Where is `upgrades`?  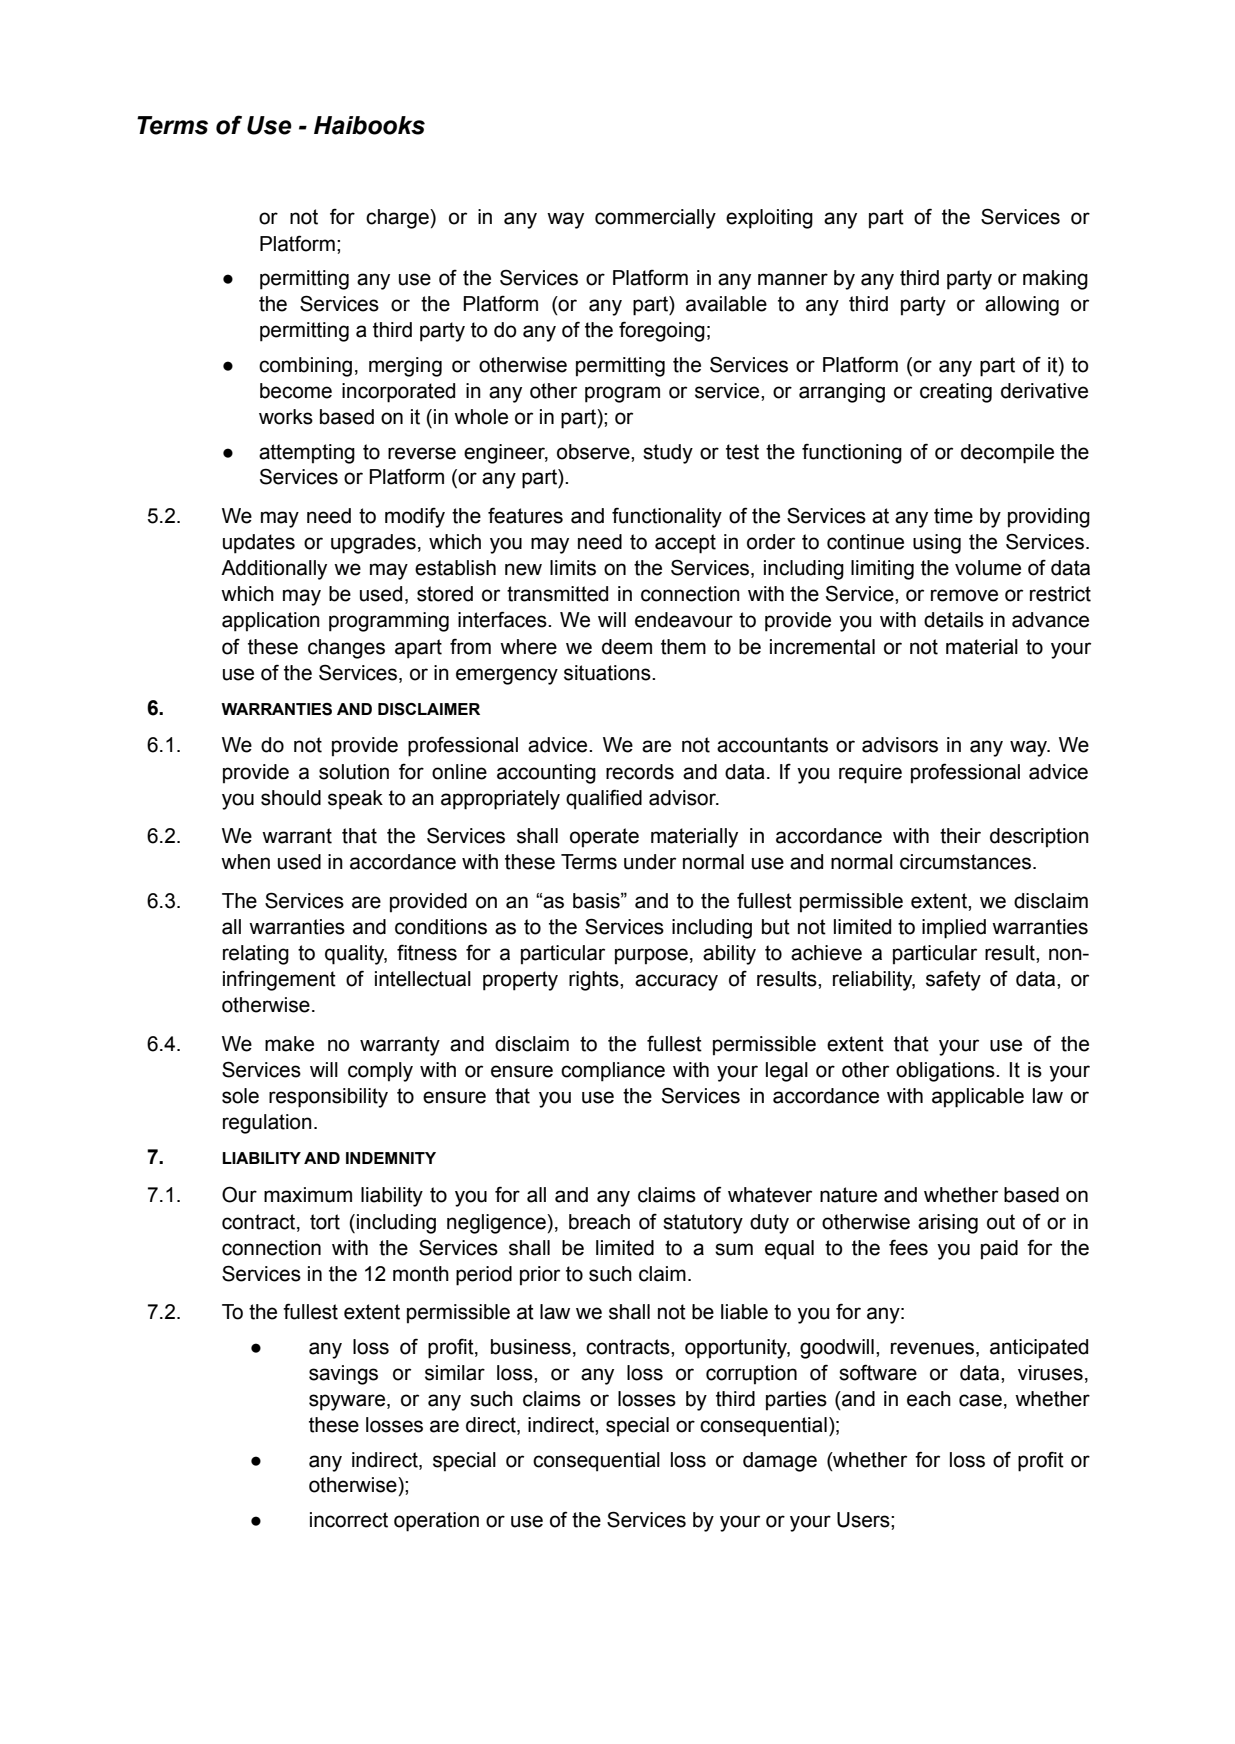 upgrades is located at coordinates (373, 544).
